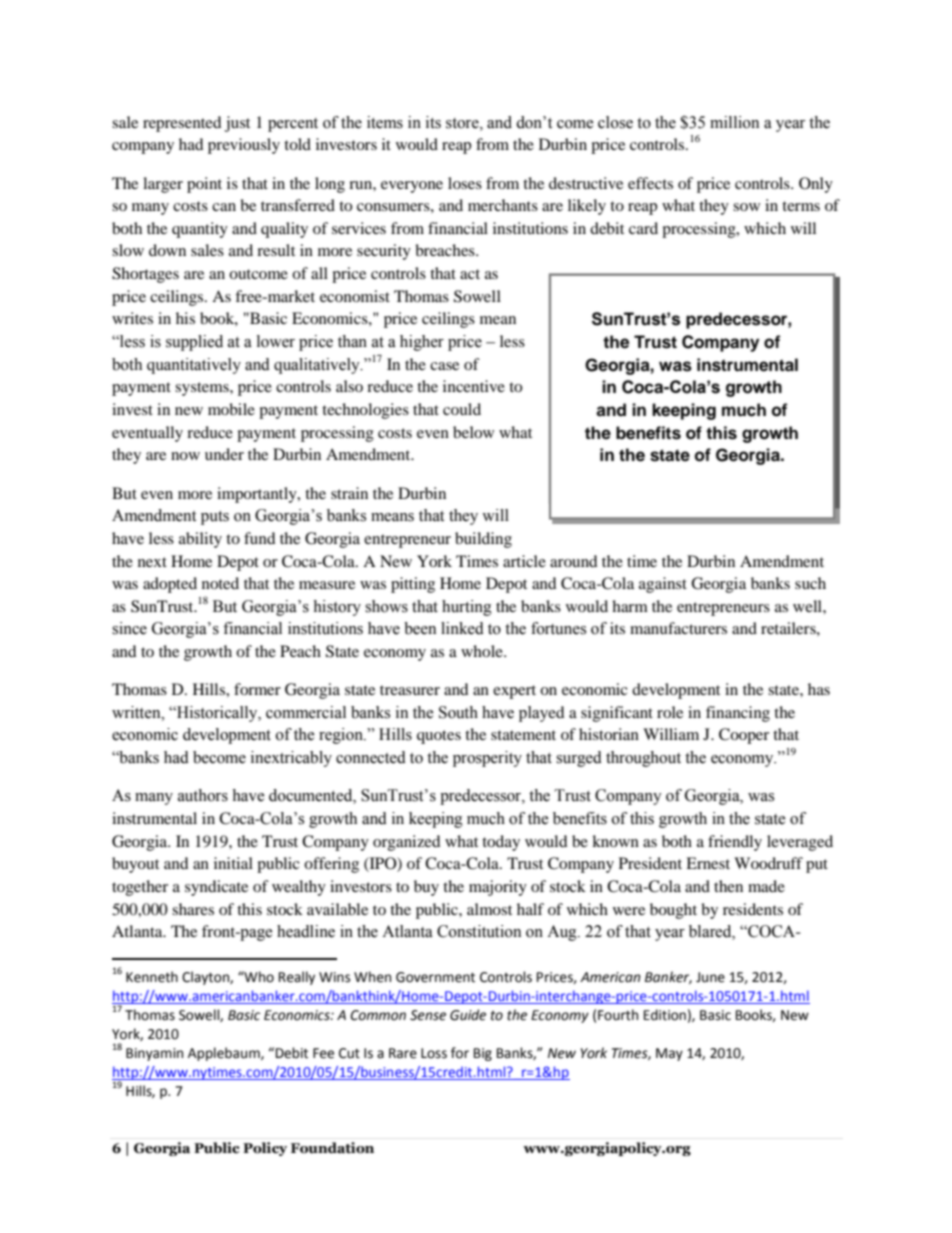 The width and height of the image is (952, 1233). Describe the element at coordinates (220, 583) in the image. I see `noted` at that location.
